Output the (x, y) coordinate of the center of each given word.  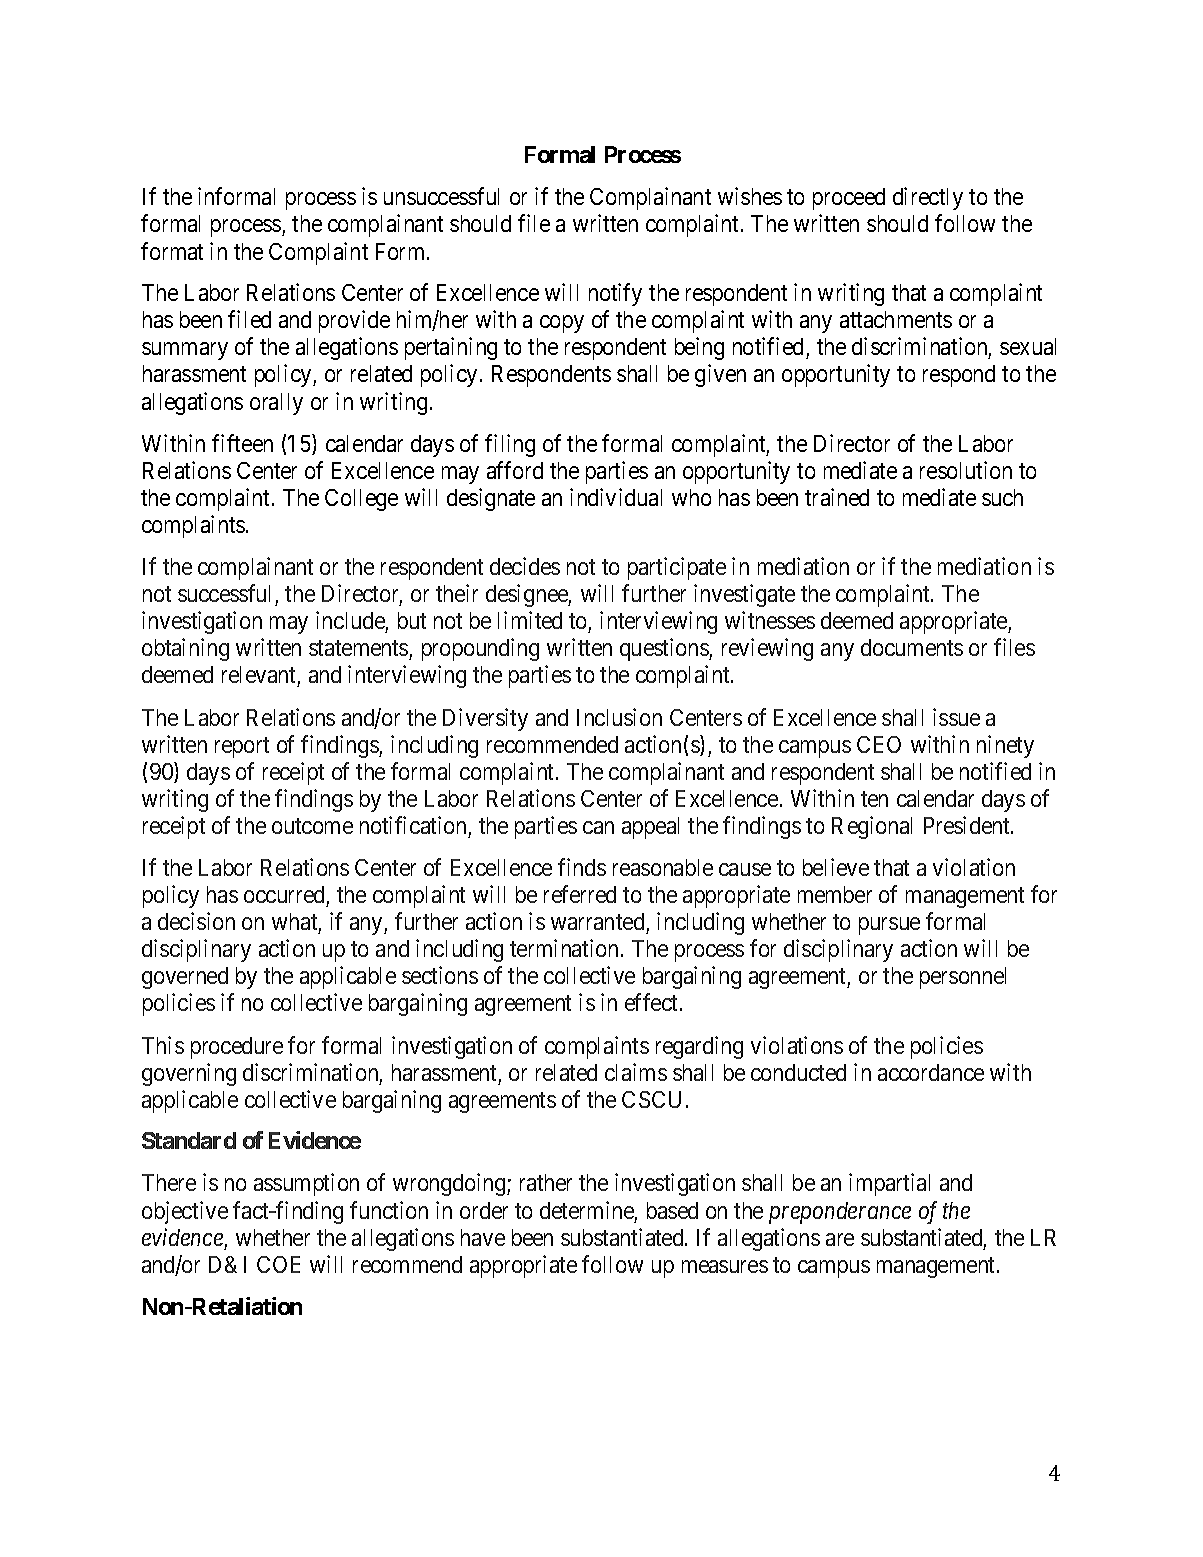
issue (956, 717)
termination (564, 948)
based (672, 1210)
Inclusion (619, 717)
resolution (966, 470)
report (242, 747)
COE (278, 1264)
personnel (963, 978)
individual (616, 497)
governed (185, 978)
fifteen (242, 443)
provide (354, 321)
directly (928, 198)
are (840, 1239)
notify (615, 294)
